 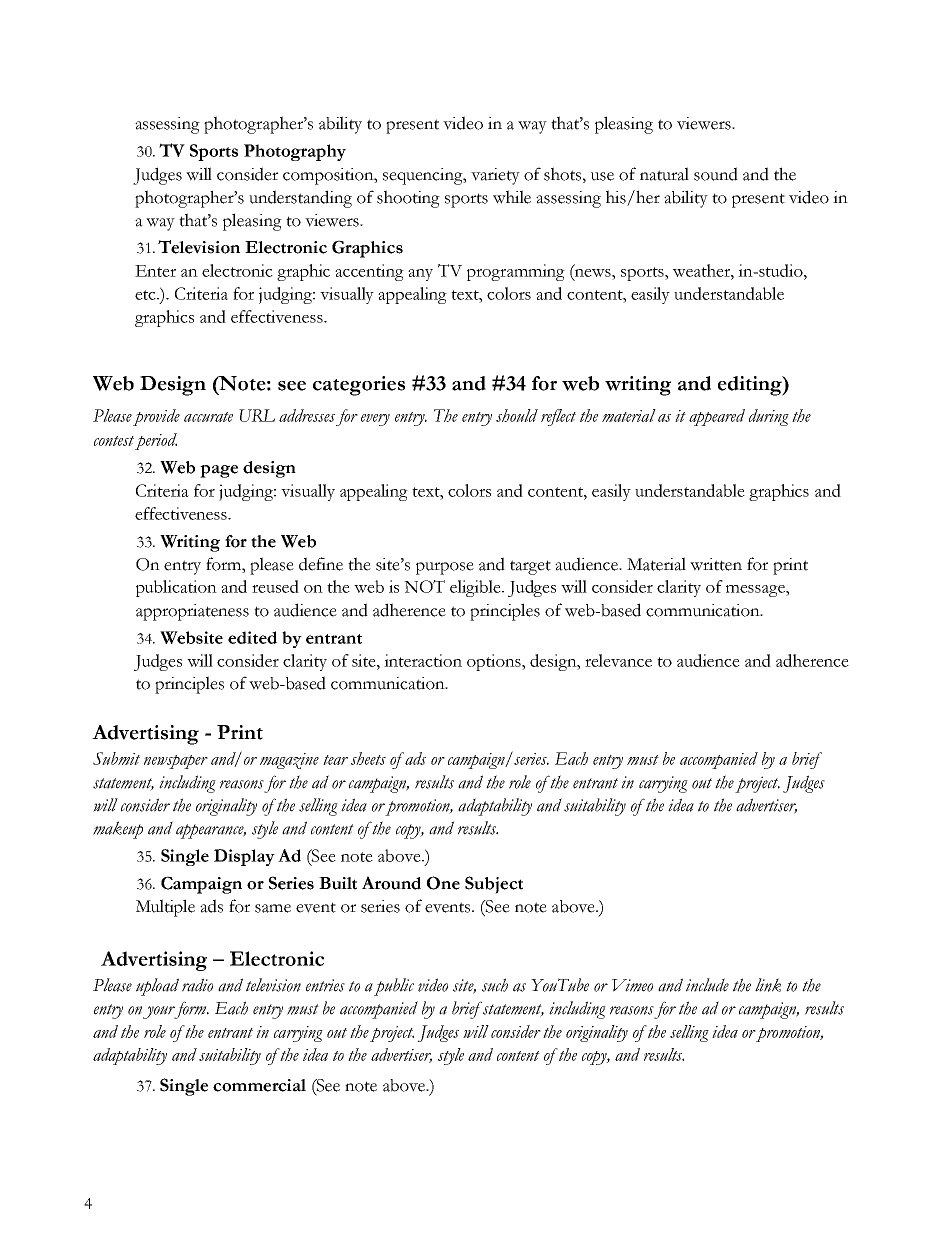 I want to click on your, so click(x=160, y=1012).
